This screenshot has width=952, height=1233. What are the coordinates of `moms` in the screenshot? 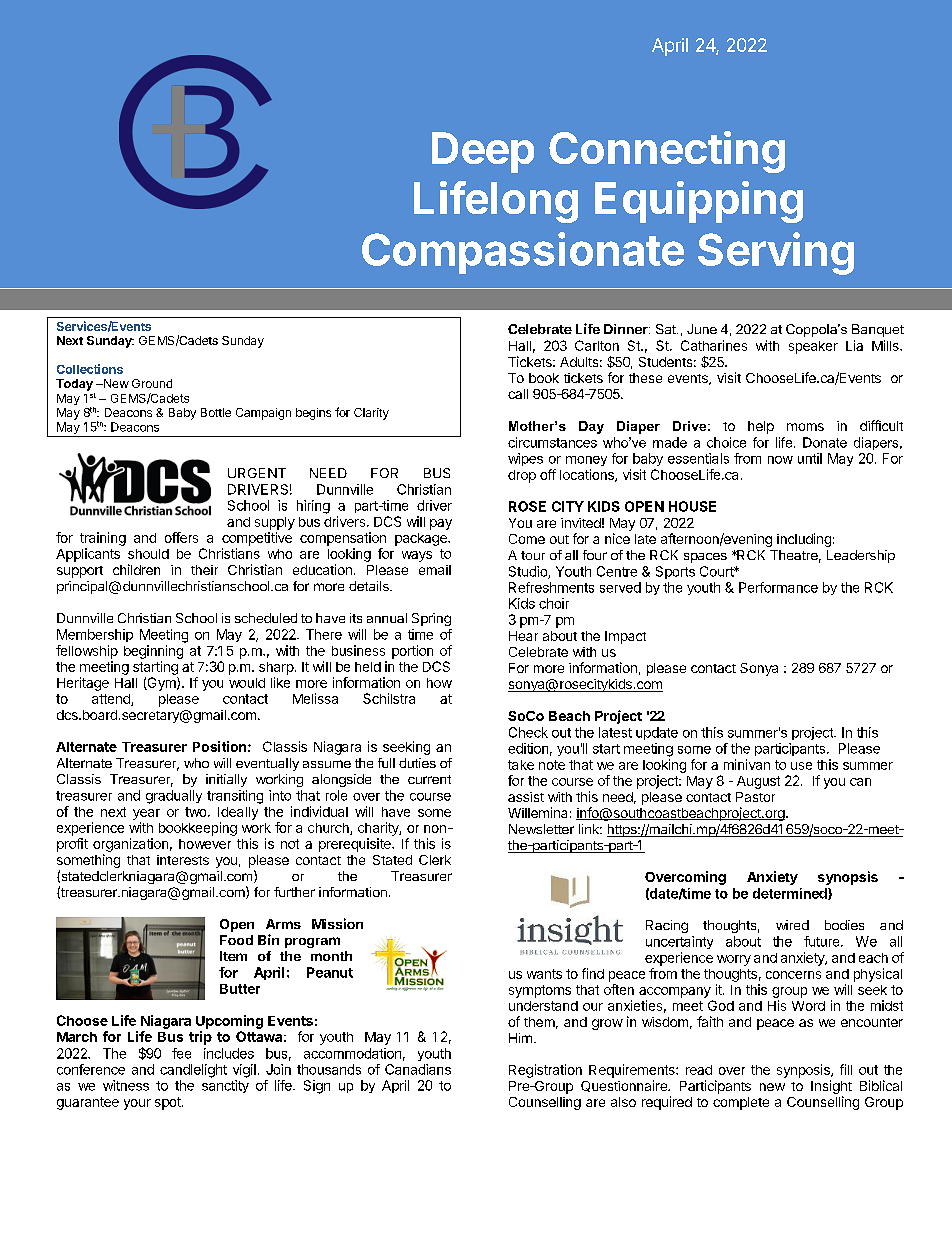 It's located at (805, 427).
